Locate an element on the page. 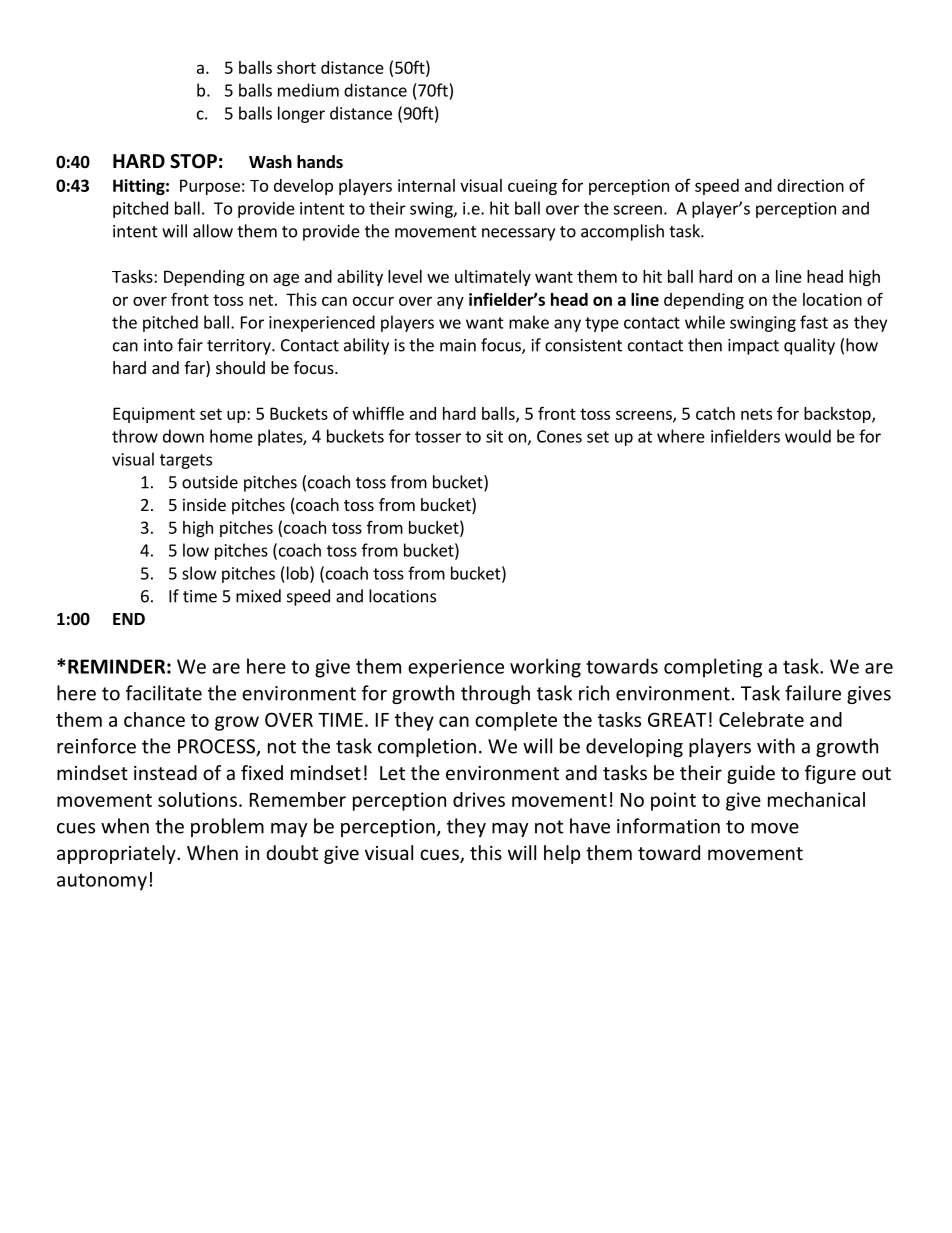 The height and width of the document is (1233, 952). problem is located at coordinates (227, 827).
